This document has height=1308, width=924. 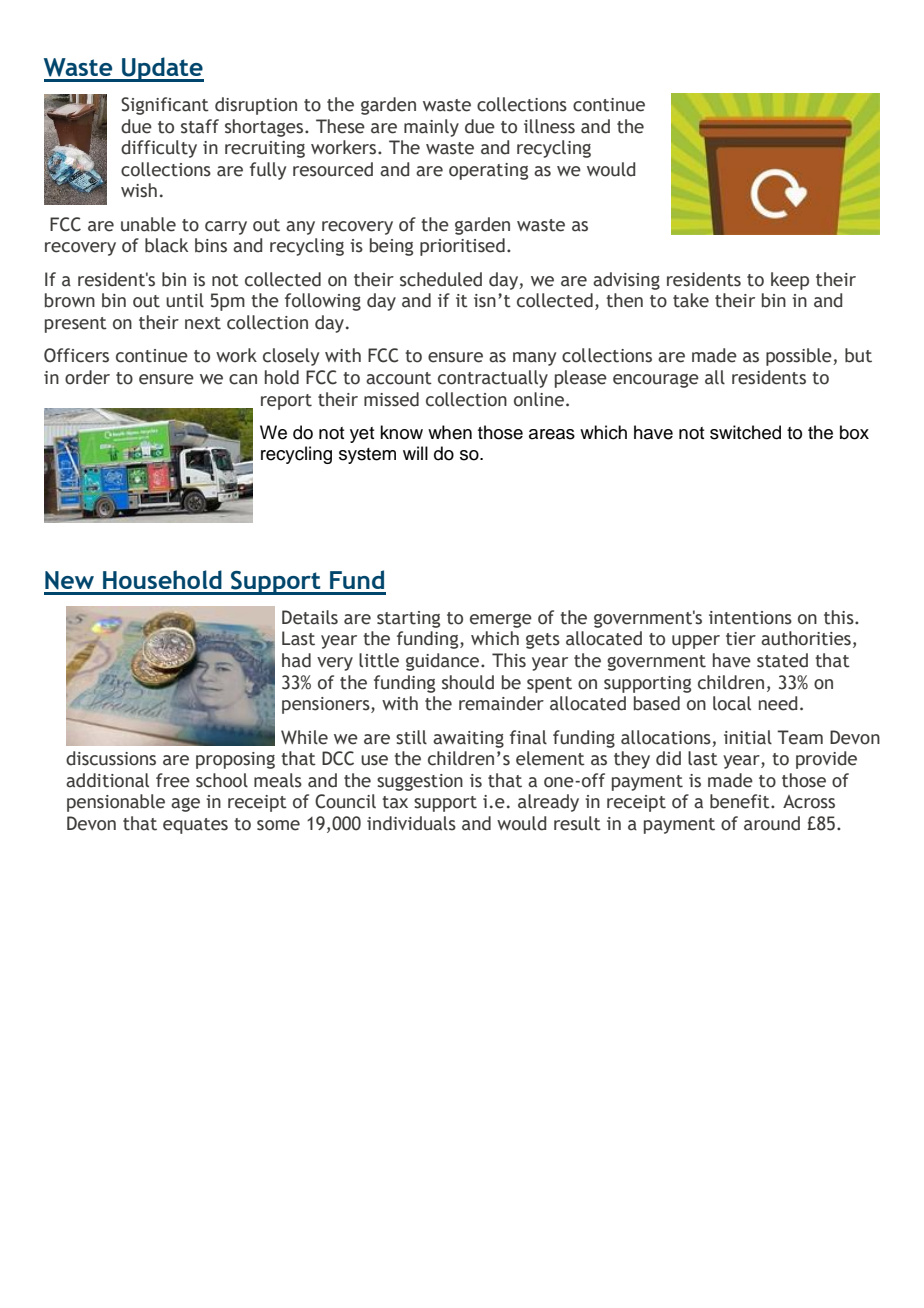 What do you see at coordinates (745, 432) in the document?
I see `switched` at bounding box center [745, 432].
